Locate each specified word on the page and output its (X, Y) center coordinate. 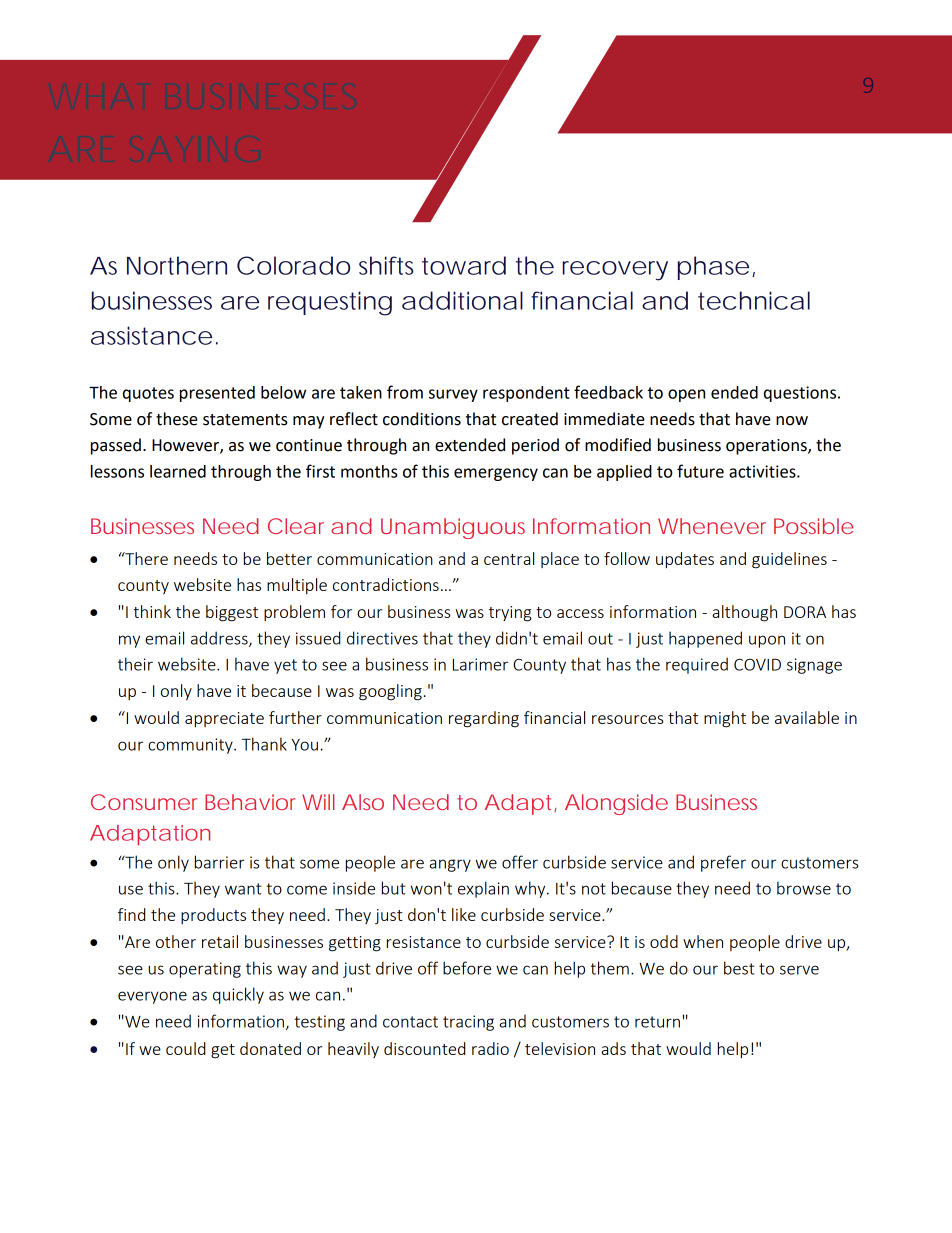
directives (382, 638)
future (700, 471)
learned (178, 471)
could (185, 1048)
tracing (468, 1023)
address (220, 639)
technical (754, 300)
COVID (757, 664)
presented (217, 394)
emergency (496, 474)
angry (450, 865)
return (657, 1022)
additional (462, 300)
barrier (220, 862)
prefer (723, 863)
